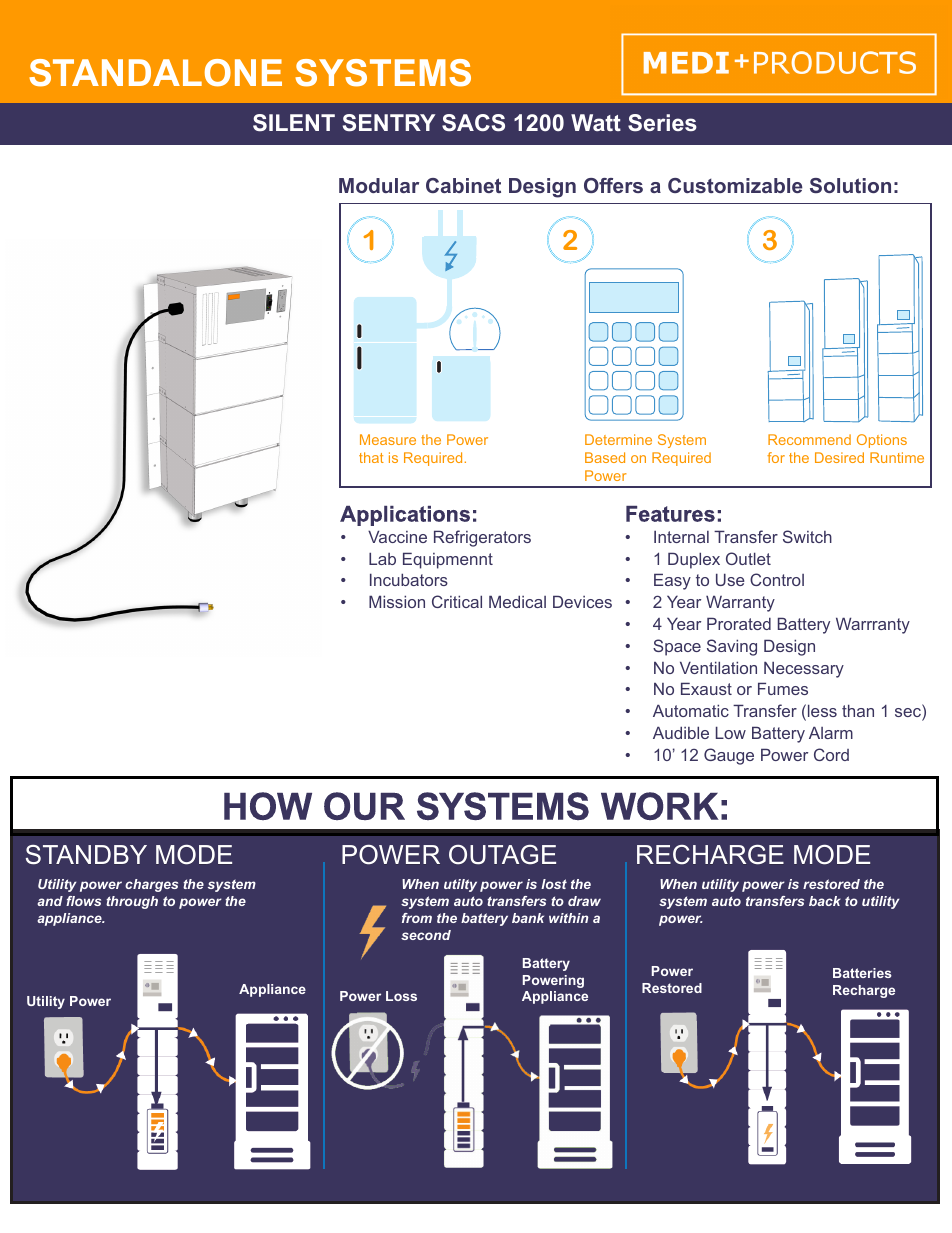  I want to click on SACS, so click(473, 123).
